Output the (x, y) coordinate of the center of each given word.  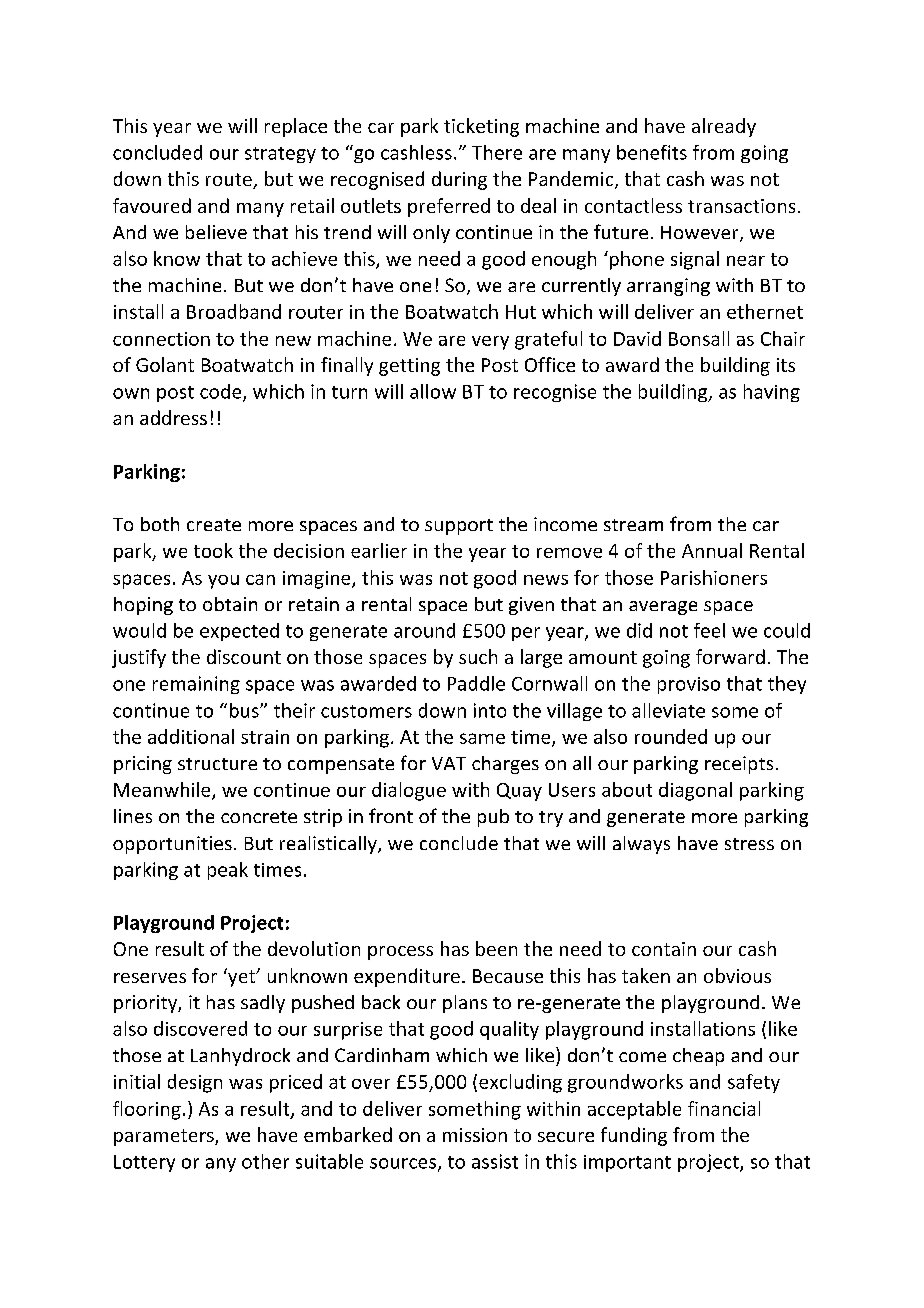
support (459, 527)
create (214, 525)
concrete (259, 817)
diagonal (695, 791)
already (724, 127)
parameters (165, 1137)
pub (493, 818)
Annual (712, 550)
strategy (280, 155)
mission (475, 1135)
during (459, 180)
